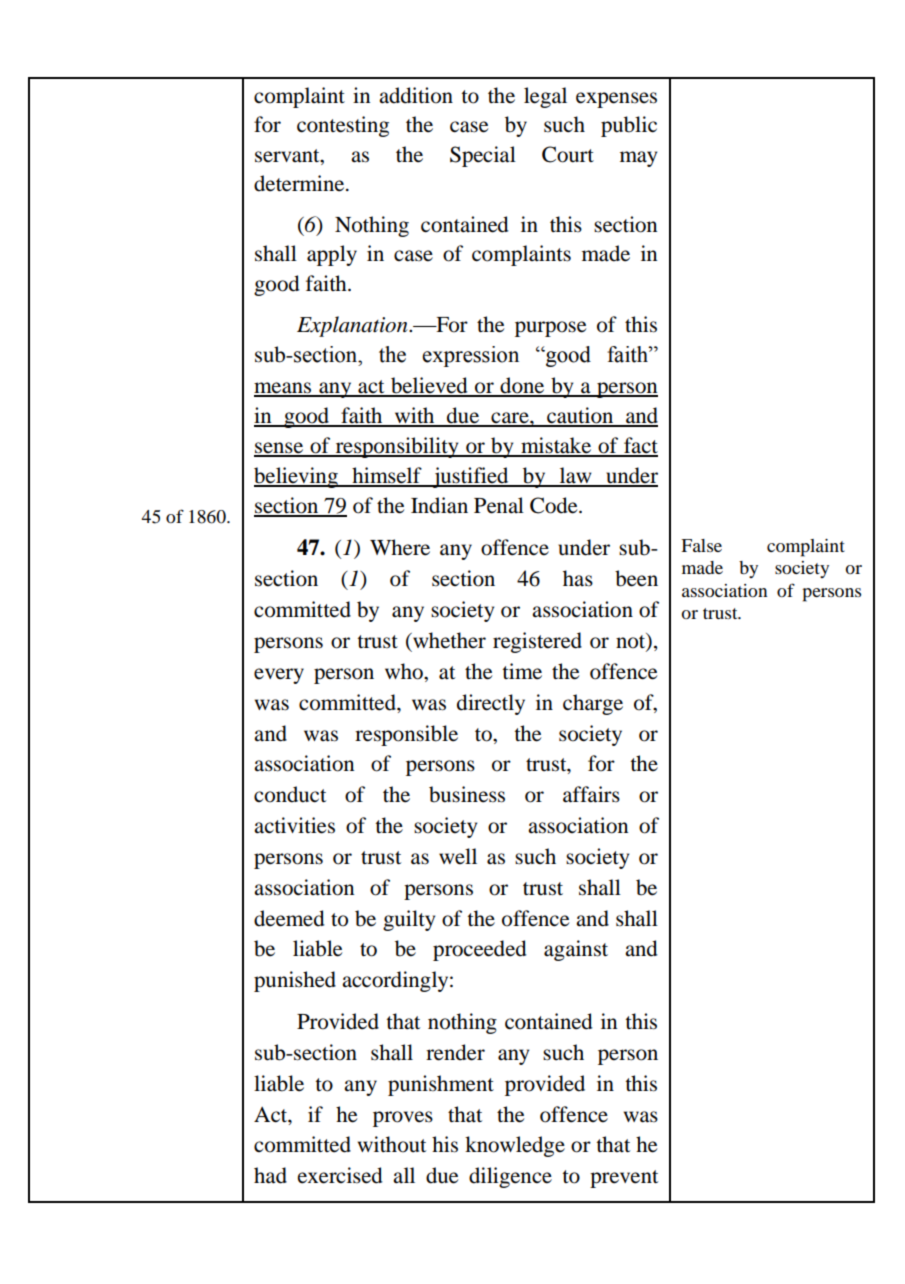 This screenshot has height=1284, width=905. What do you see at coordinates (640, 446) in the screenshot?
I see `fact` at bounding box center [640, 446].
